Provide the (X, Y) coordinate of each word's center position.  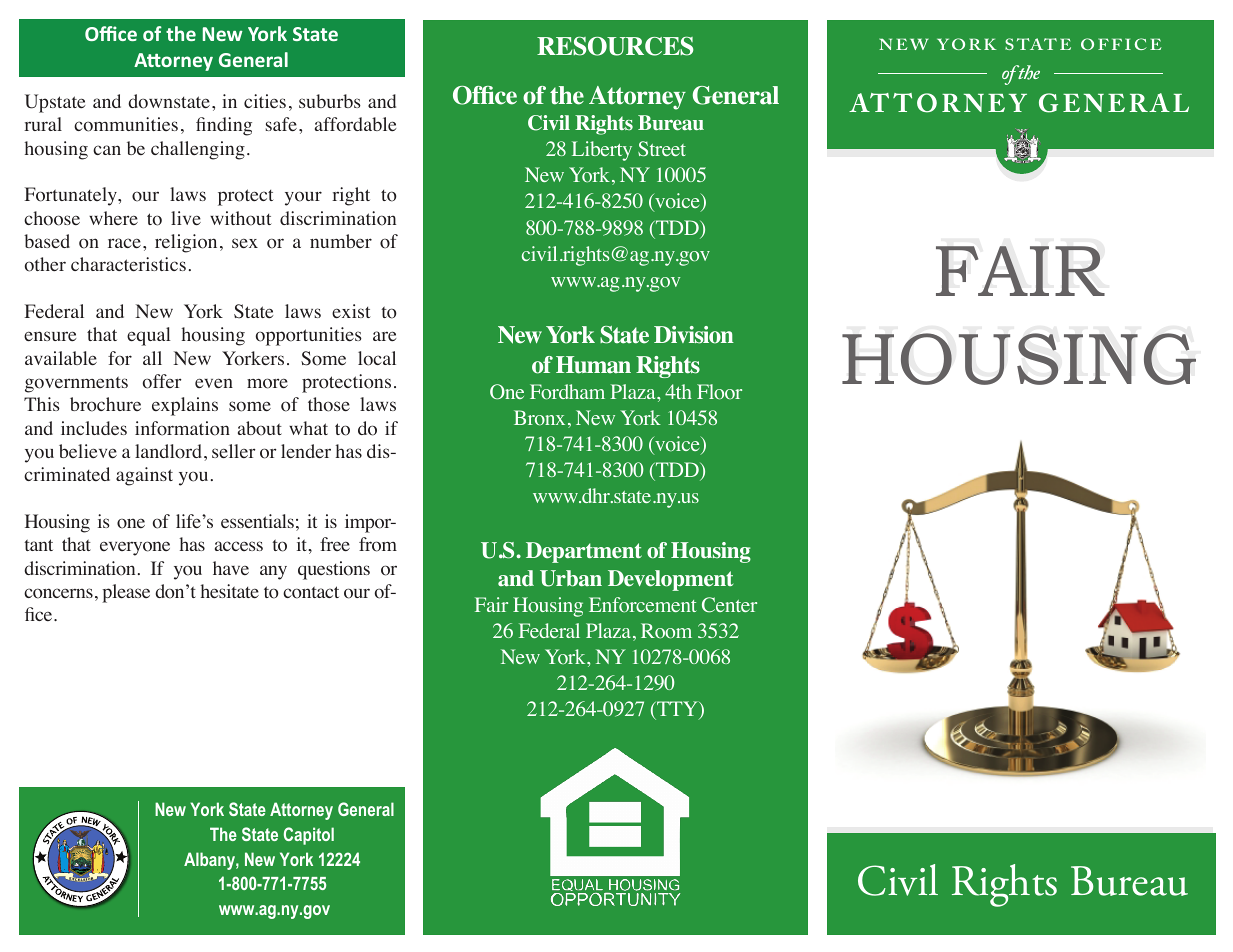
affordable (355, 124)
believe (88, 451)
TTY (677, 710)
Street (662, 148)
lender (306, 451)
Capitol (309, 836)
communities (126, 124)
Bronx (539, 418)
